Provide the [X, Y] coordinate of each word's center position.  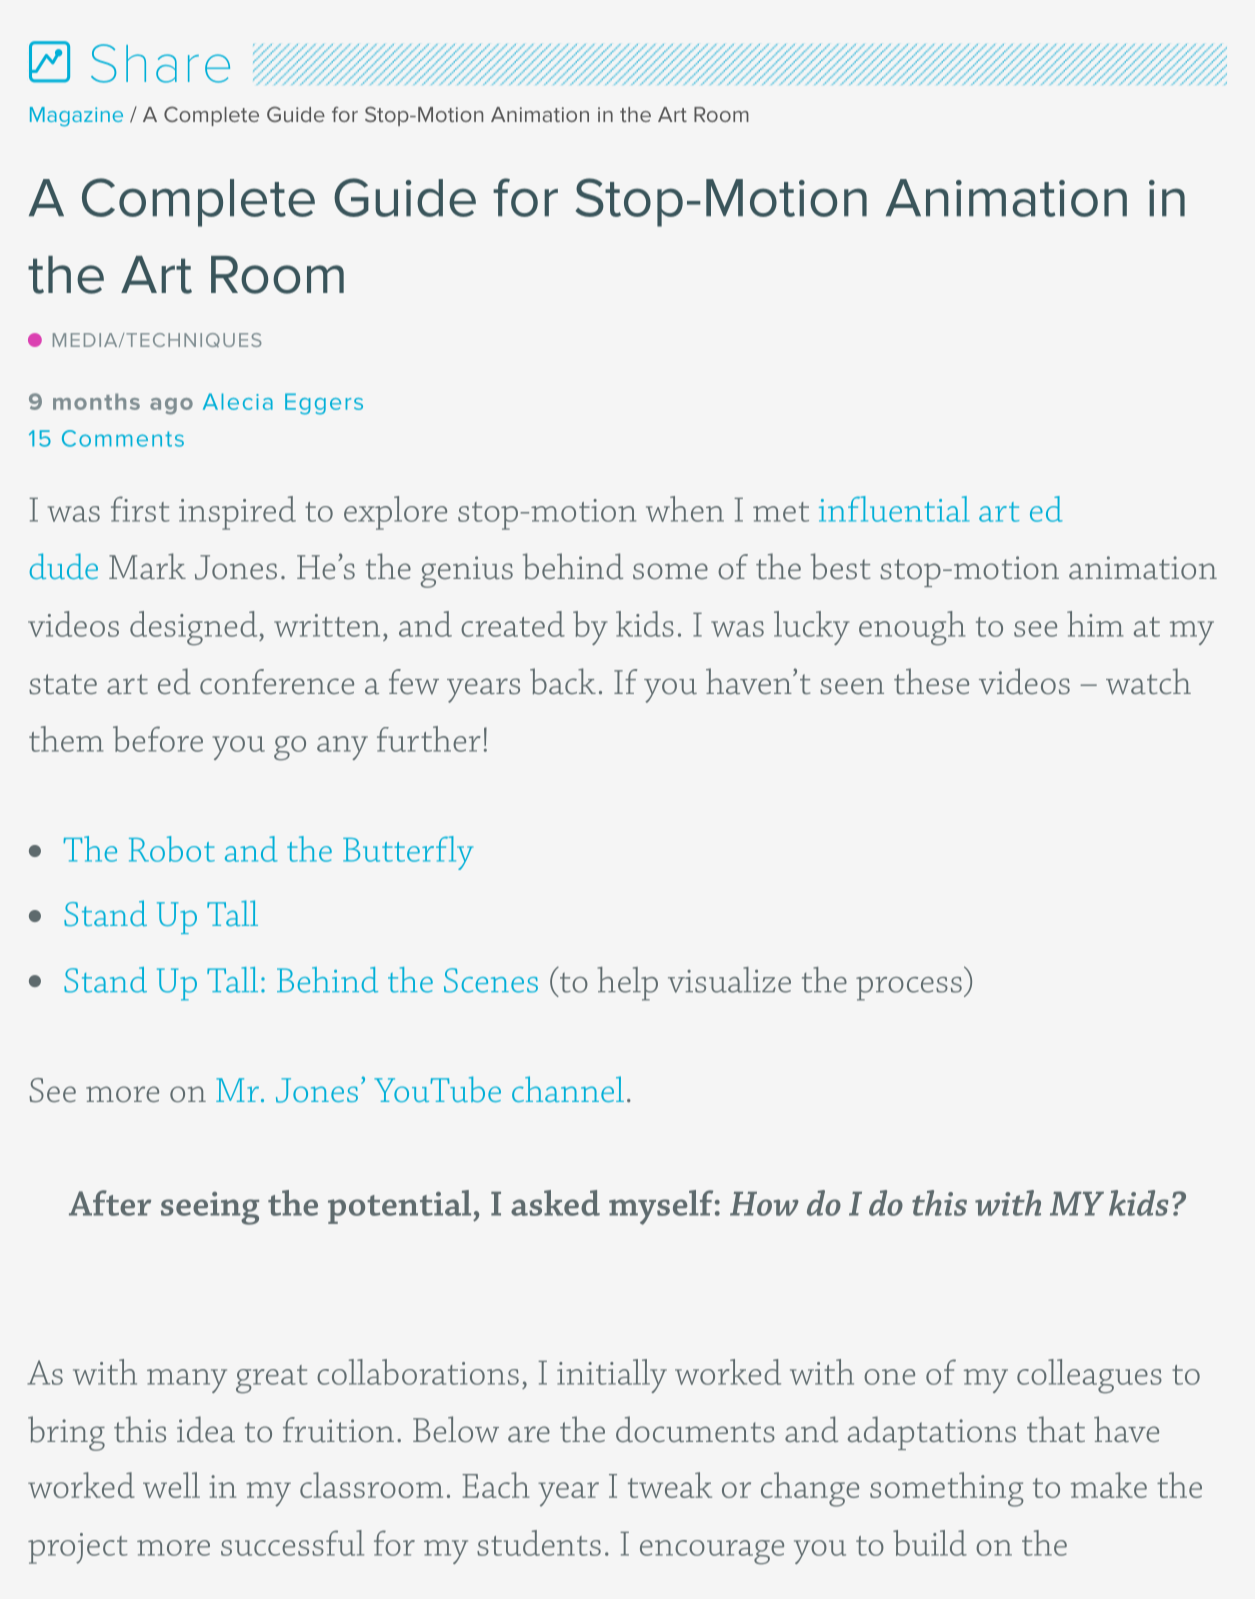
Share [160, 63]
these [931, 681]
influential [894, 509]
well [171, 1485]
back [563, 681]
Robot [172, 849]
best [840, 566]
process [909, 989]
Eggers [324, 404]
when [685, 509]
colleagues [1089, 1376]
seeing [210, 1208]
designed [195, 628]
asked [555, 1203]
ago [171, 406]
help [628, 984]
